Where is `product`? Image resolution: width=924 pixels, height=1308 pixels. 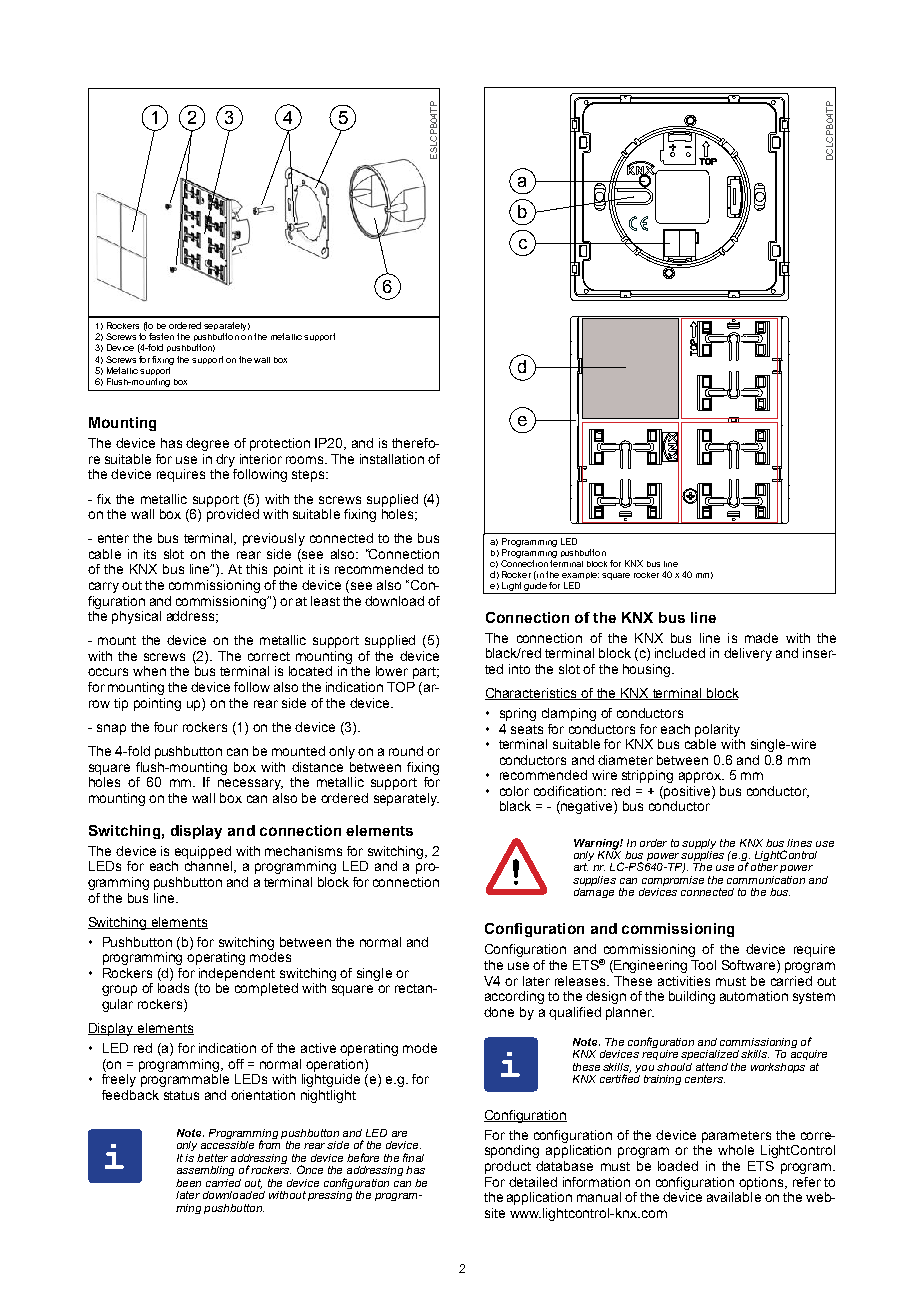
product is located at coordinates (508, 1167).
